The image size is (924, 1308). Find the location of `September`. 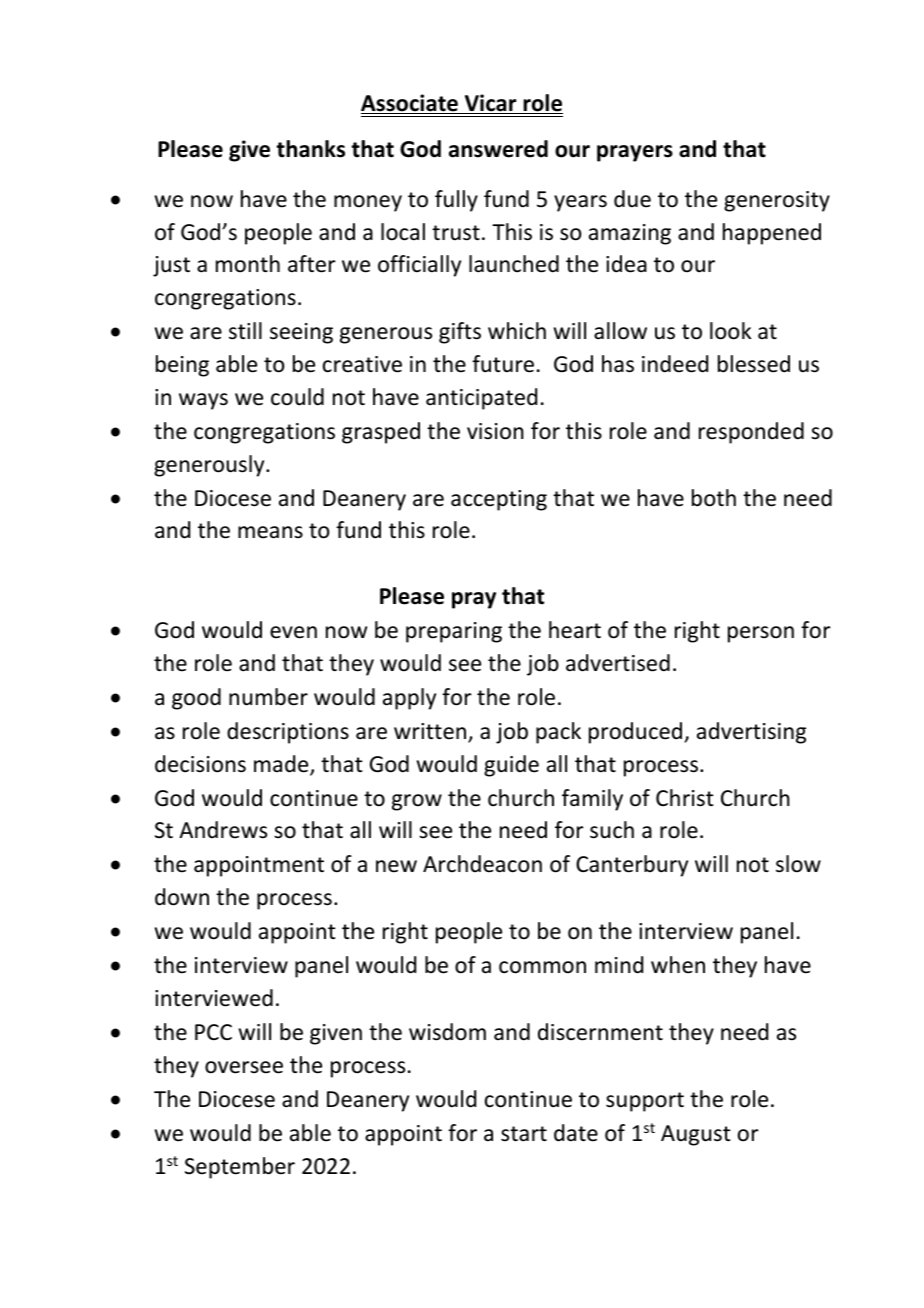

September is located at coordinates (240, 1168).
